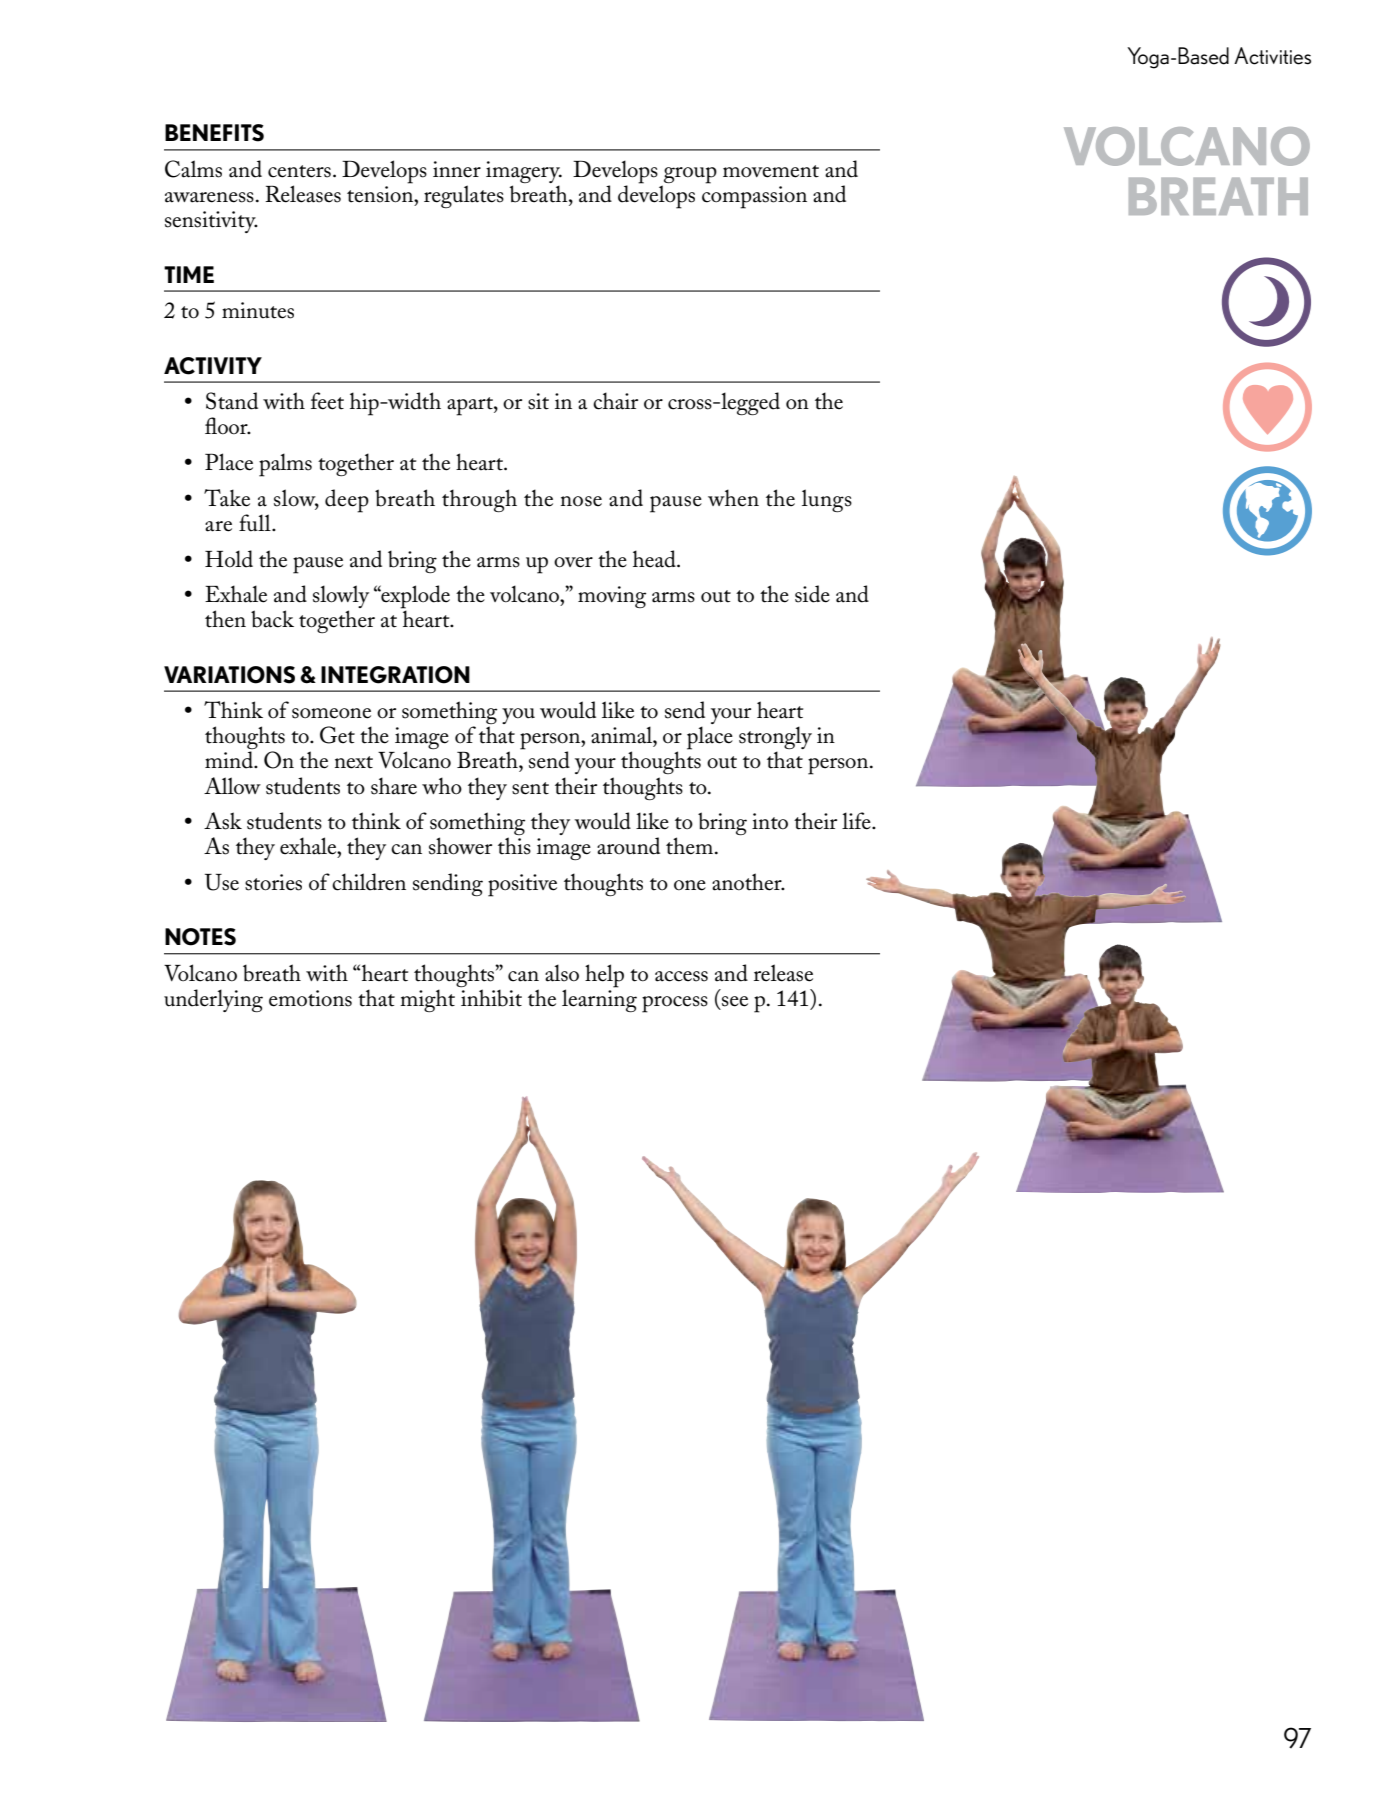 The height and width of the screenshot is (1804, 1394). I want to click on full, so click(256, 523).
